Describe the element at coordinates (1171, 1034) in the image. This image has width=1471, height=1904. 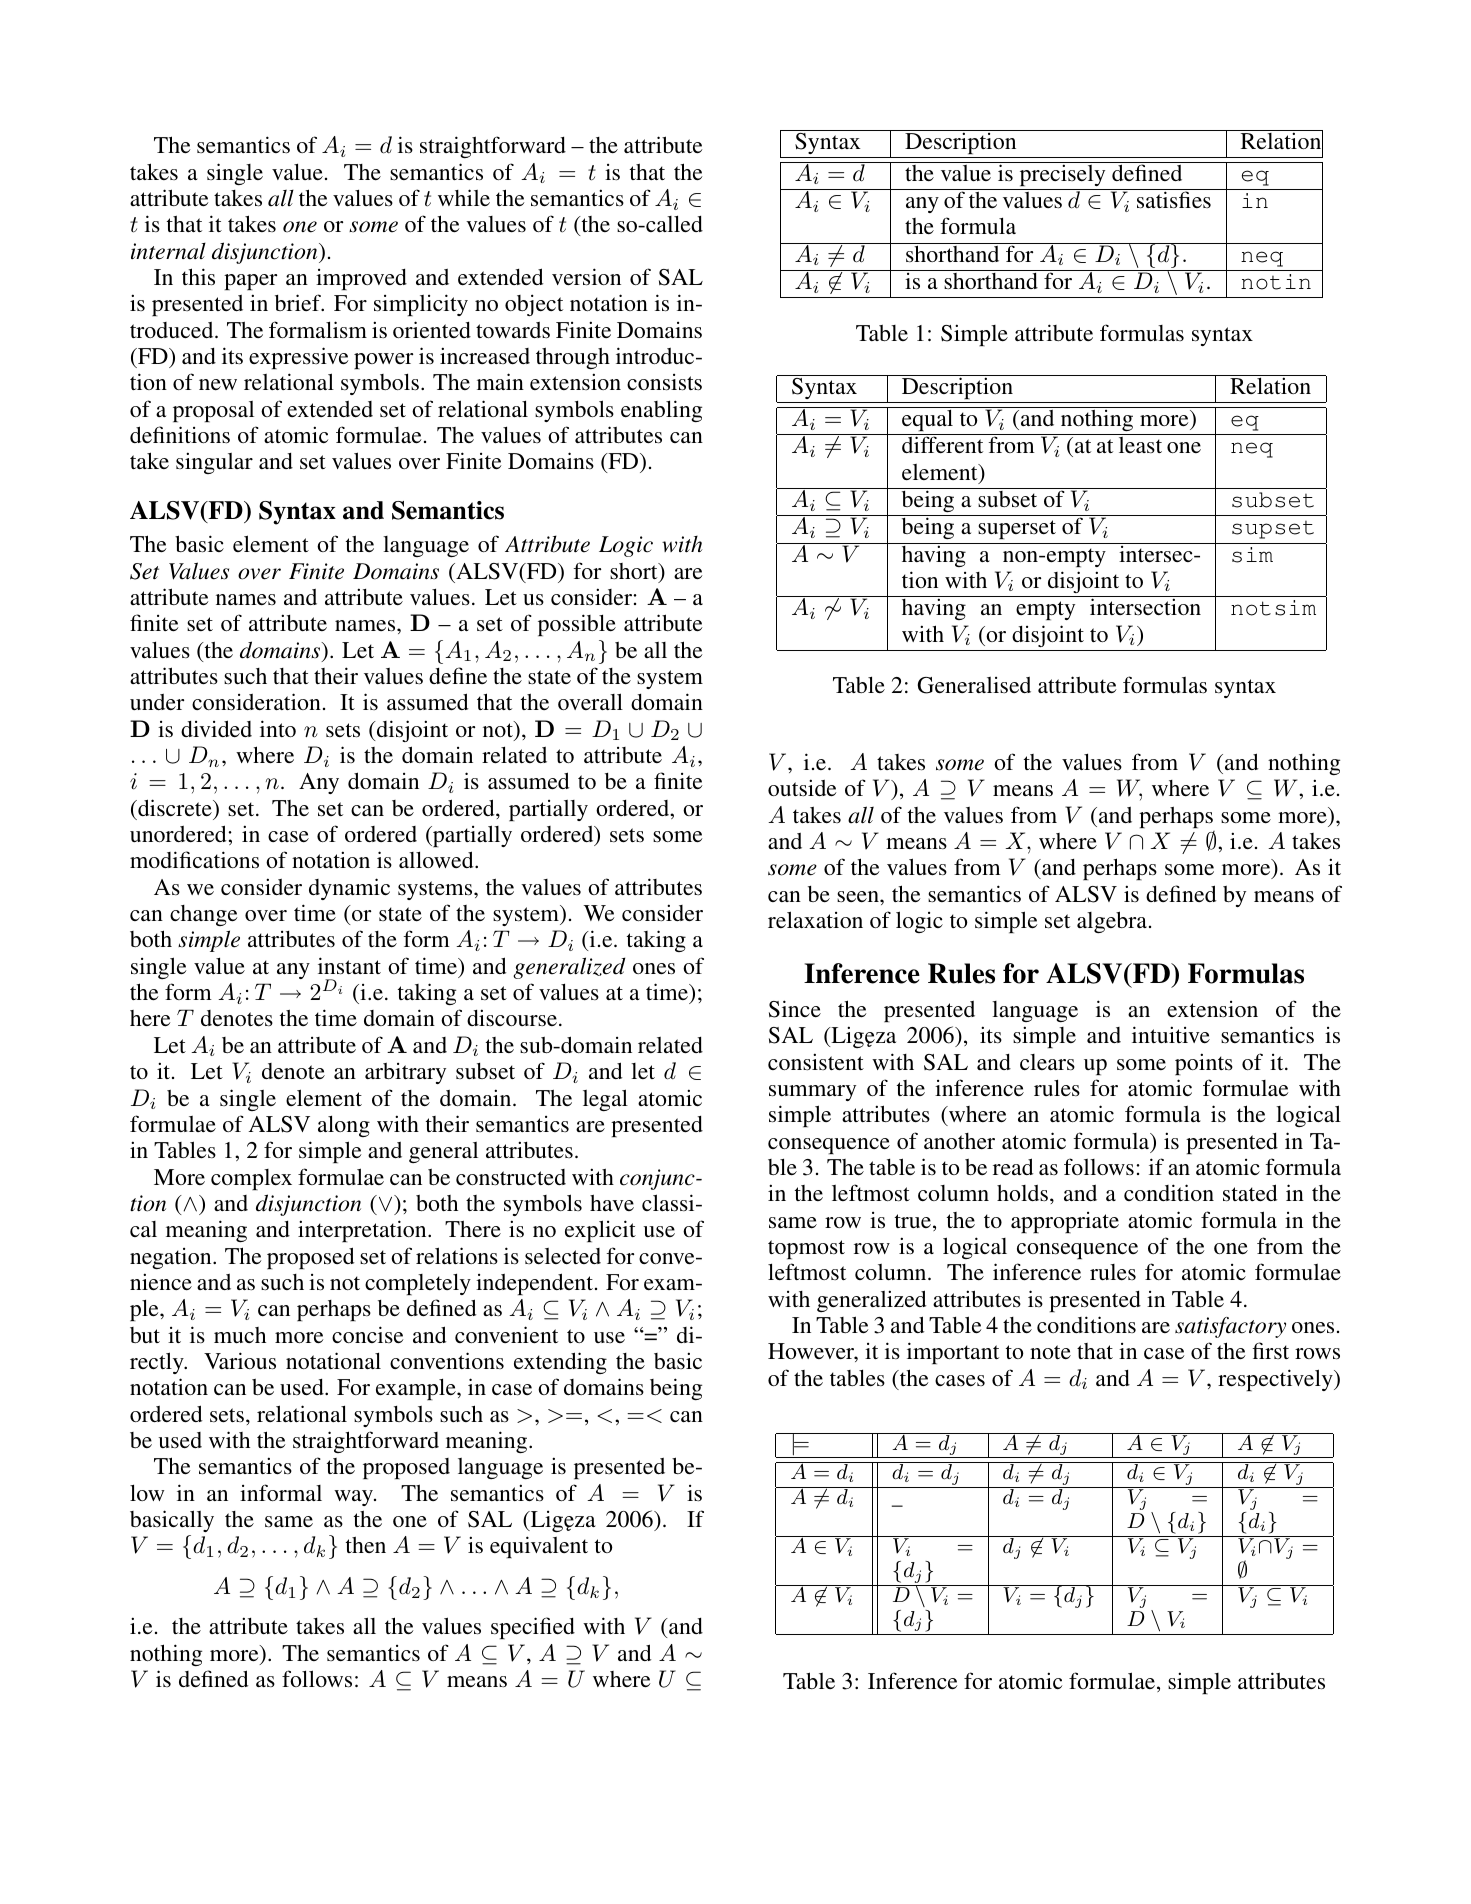
I see `intuitive` at that location.
